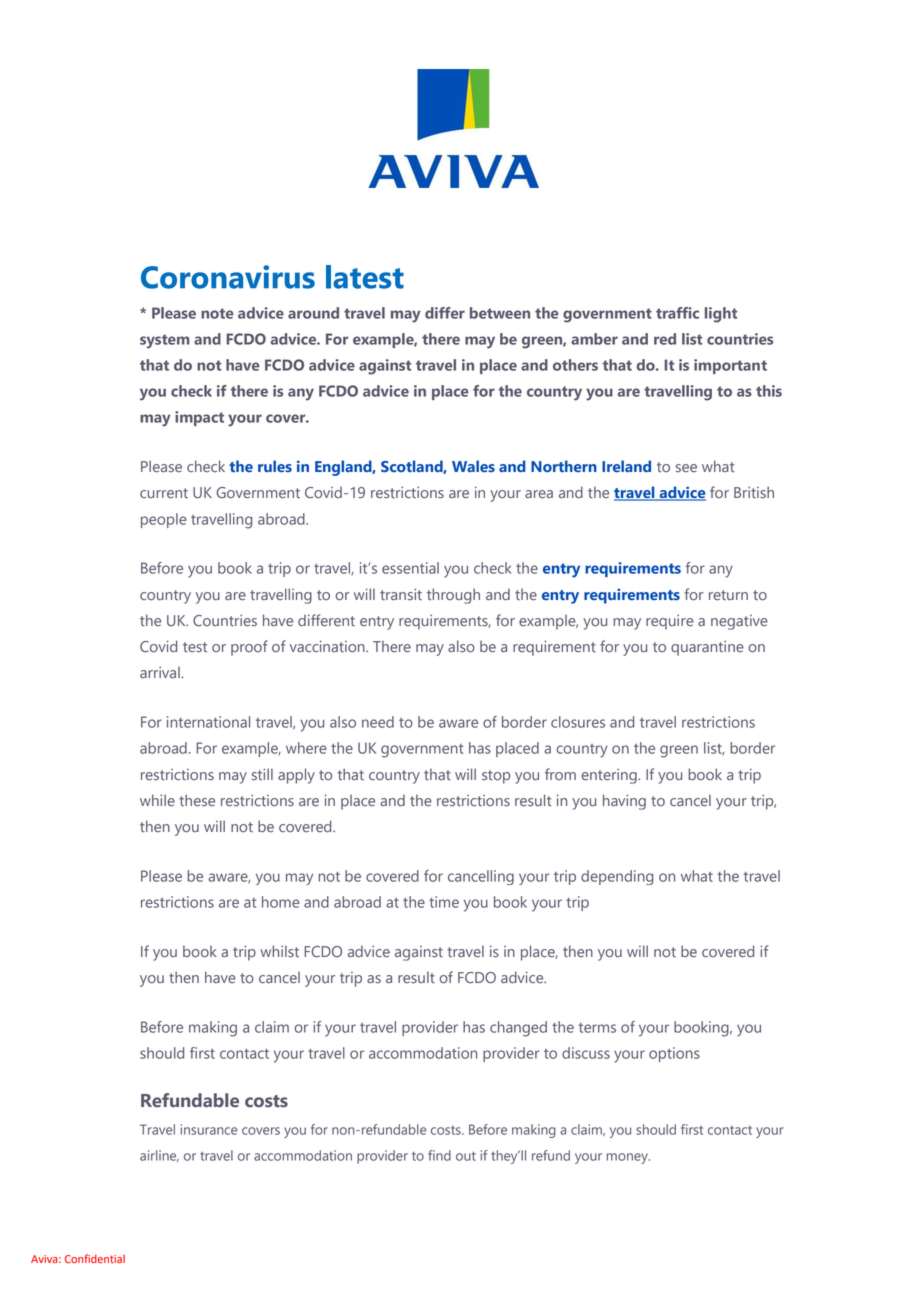 The width and height of the page is (924, 1308). Describe the element at coordinates (728, 595) in the page. I see `return` at that location.
